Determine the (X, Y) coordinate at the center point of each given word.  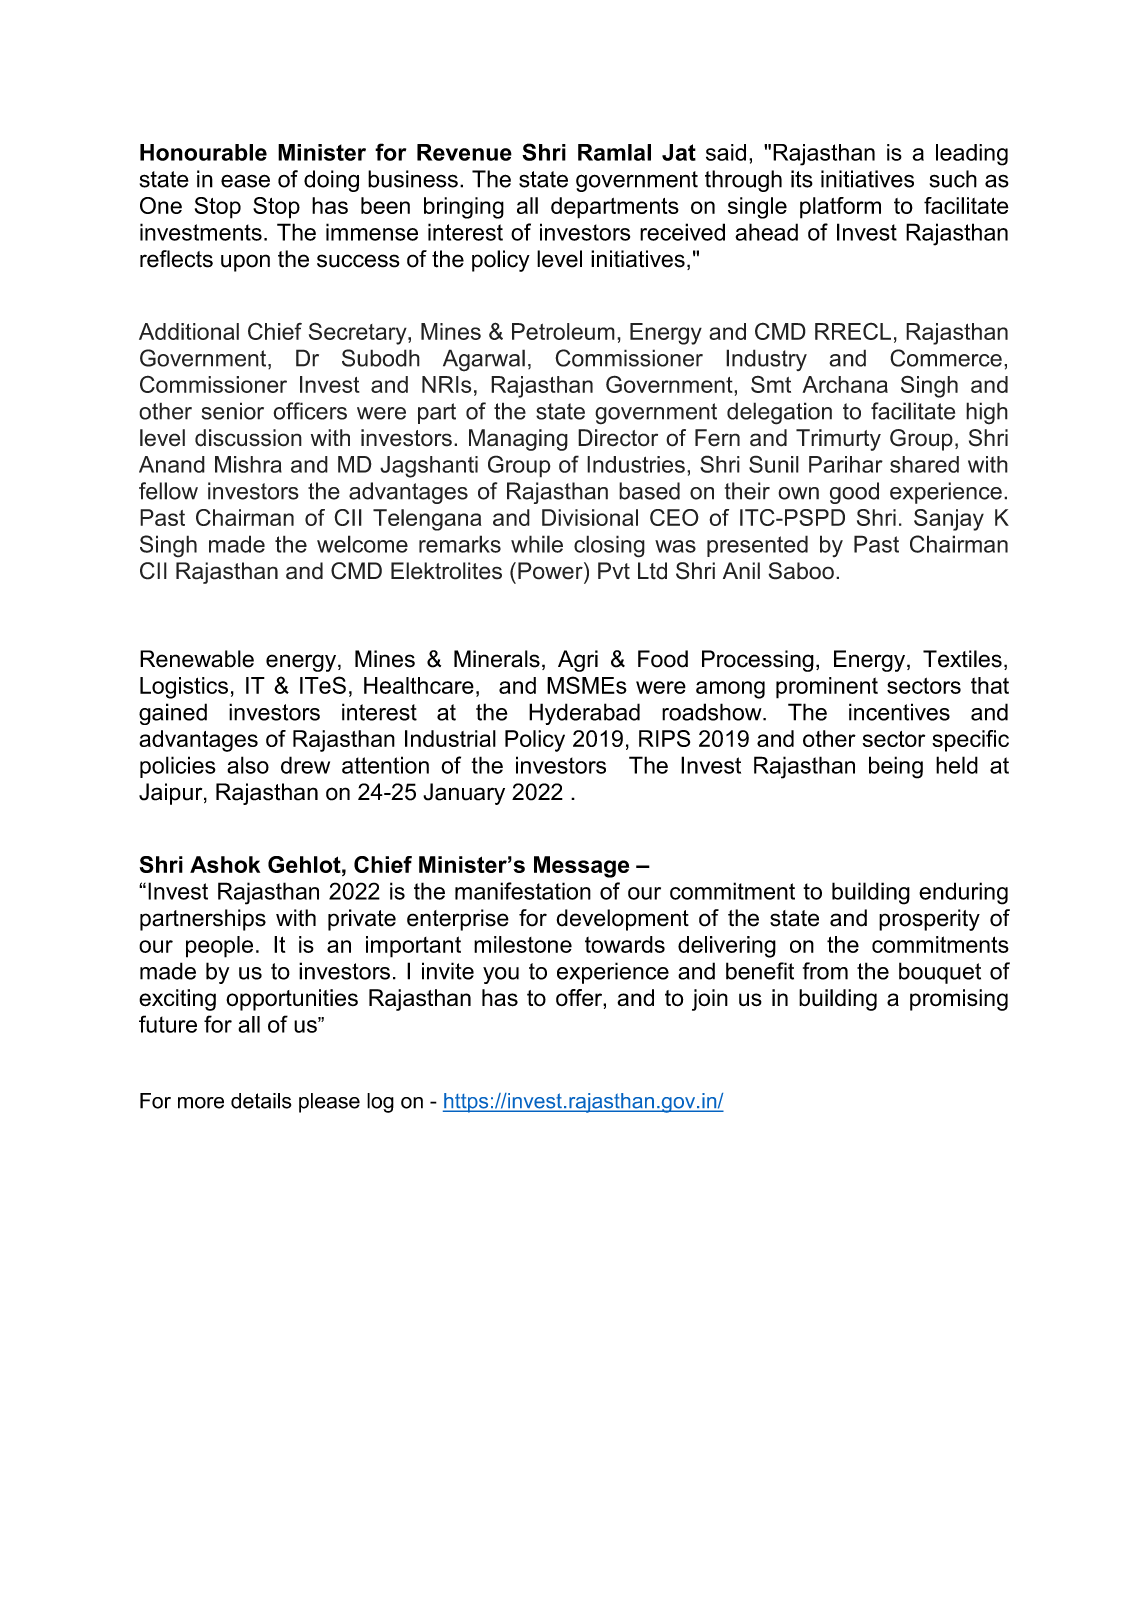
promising (959, 1000)
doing (331, 181)
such (953, 179)
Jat (679, 152)
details (261, 1101)
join (710, 1000)
